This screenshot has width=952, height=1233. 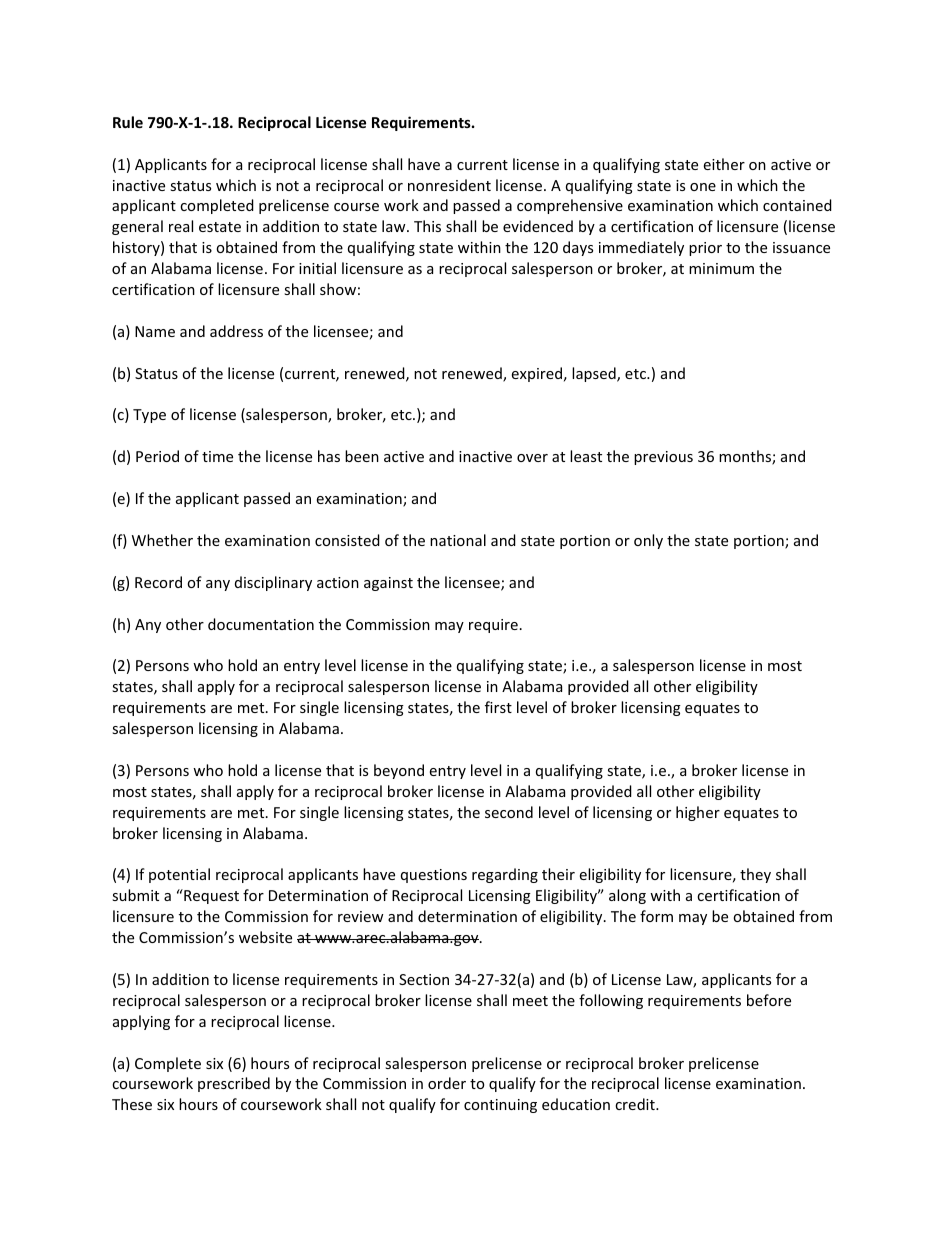 I want to click on against, so click(x=388, y=584).
